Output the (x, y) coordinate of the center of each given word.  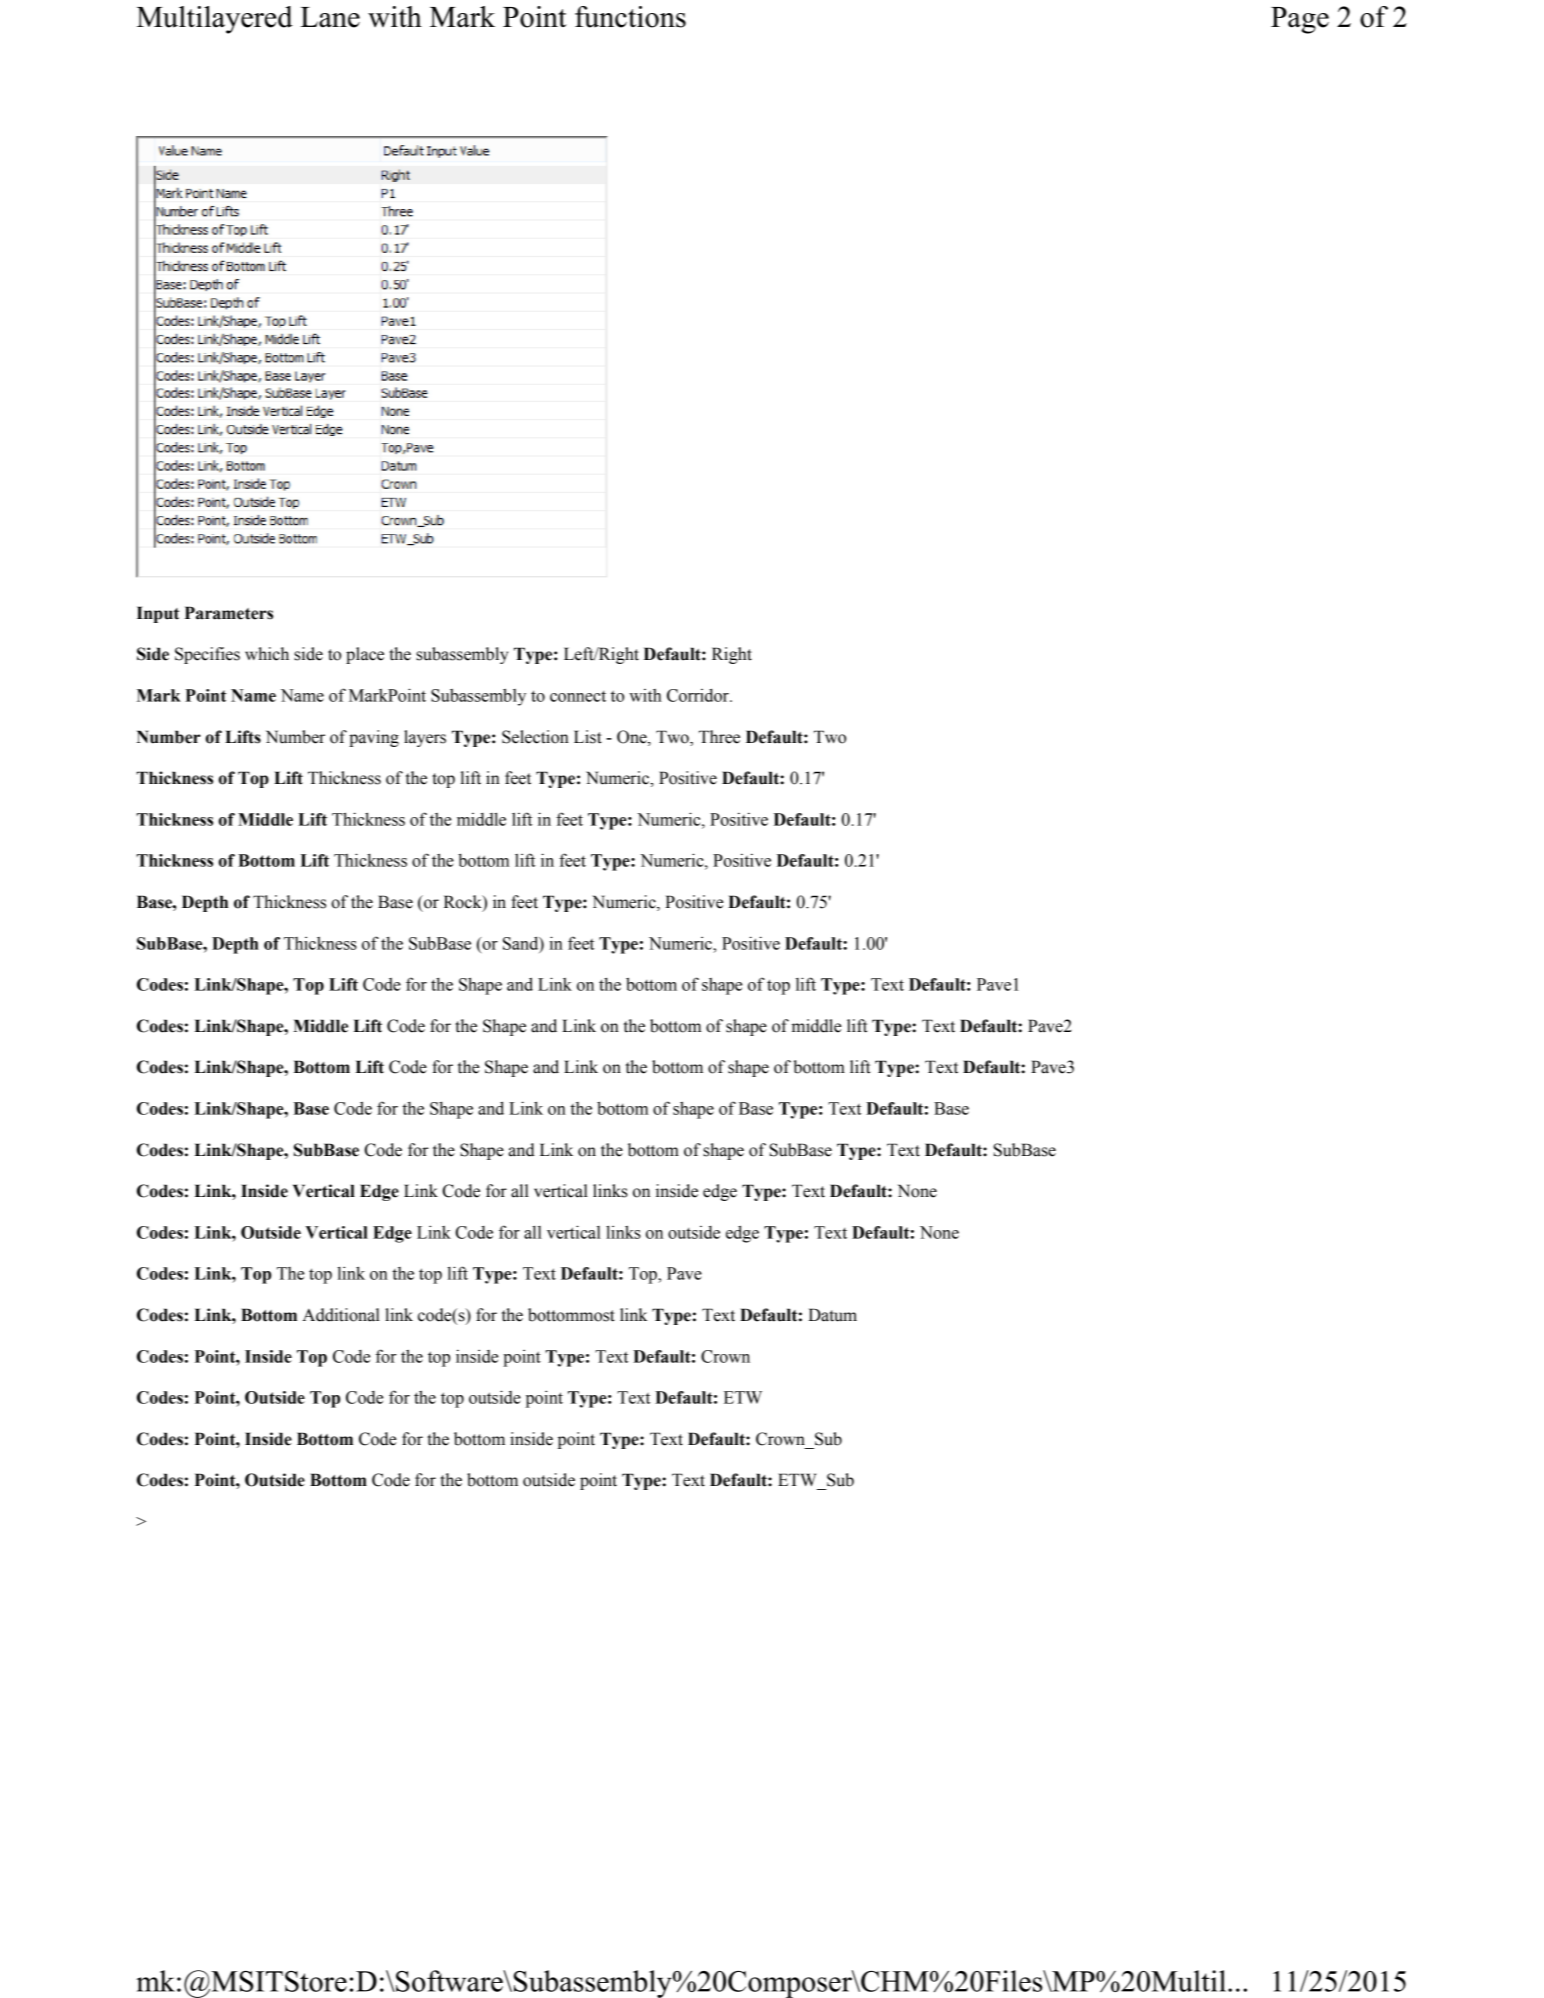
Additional (341, 1315)
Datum (832, 1315)
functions (630, 17)
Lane (330, 17)
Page (1300, 20)
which (267, 654)
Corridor (699, 695)
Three (719, 737)
